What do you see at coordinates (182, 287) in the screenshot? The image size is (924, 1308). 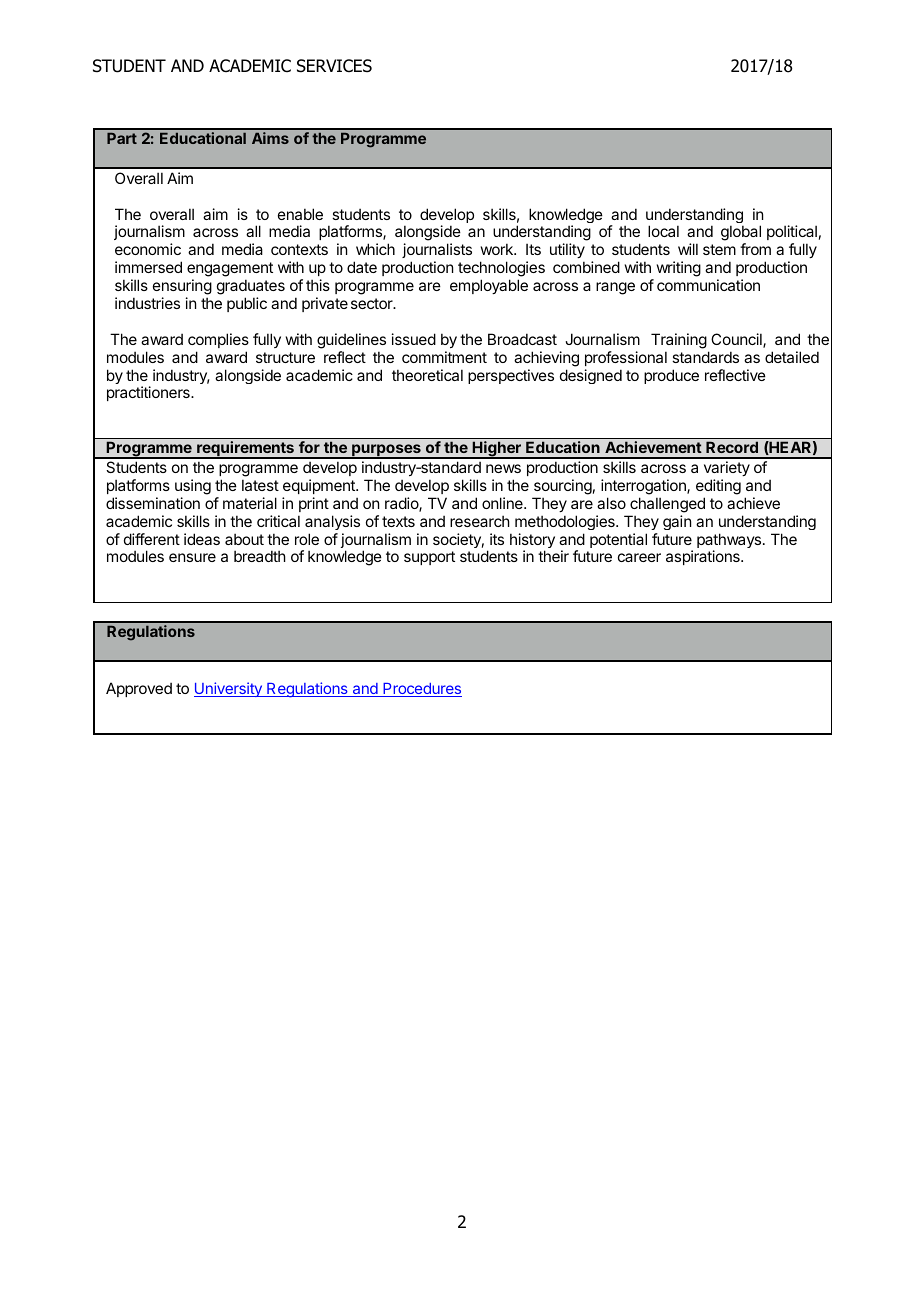 I see `ensuring` at bounding box center [182, 287].
